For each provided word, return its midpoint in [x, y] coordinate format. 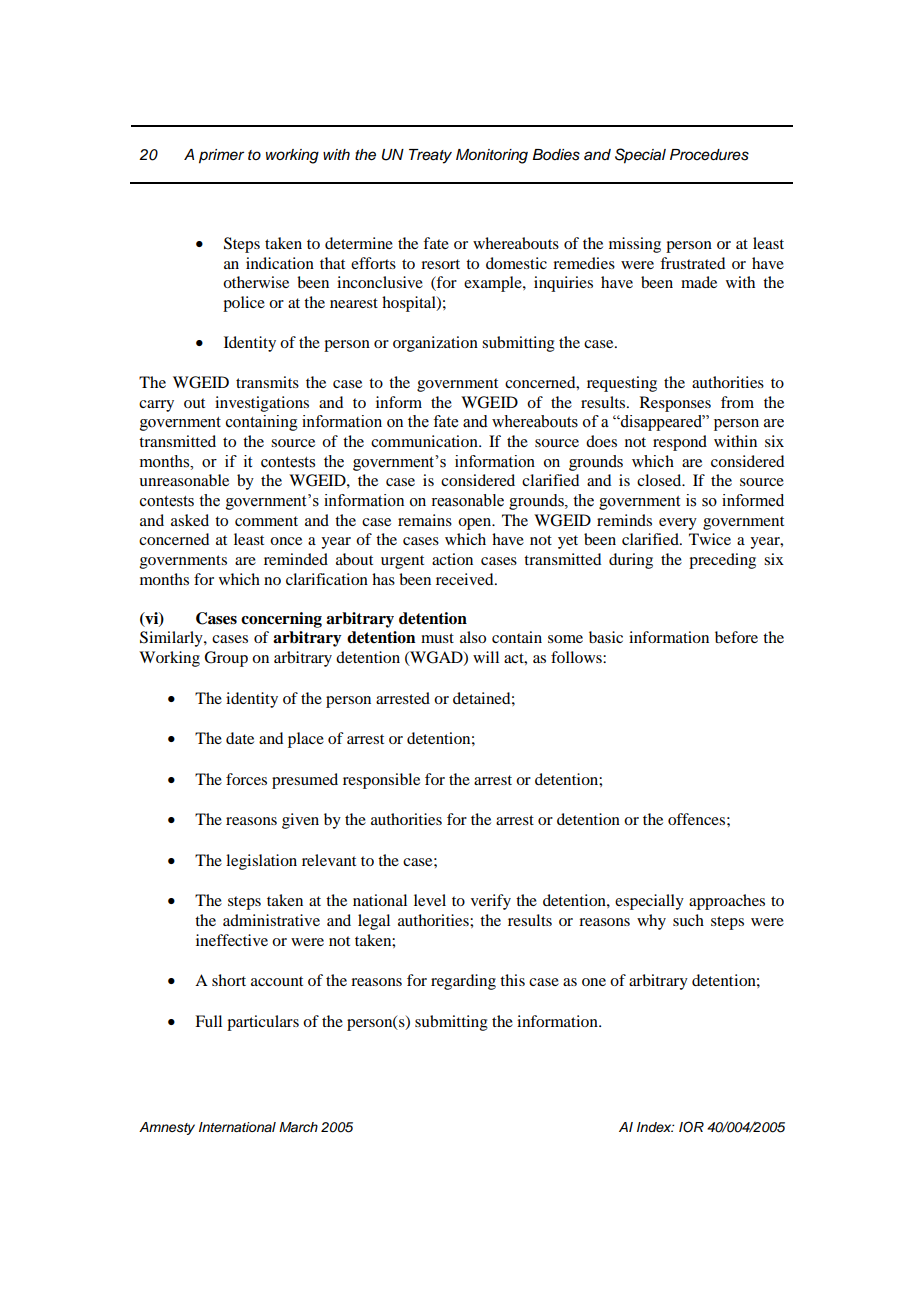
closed [660, 480]
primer [221, 156]
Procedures [709, 155]
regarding [463, 982]
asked [190, 520]
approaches [727, 902]
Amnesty [167, 1128]
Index [655, 1127]
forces [246, 779]
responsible [381, 781]
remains [425, 520]
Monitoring [492, 156]
